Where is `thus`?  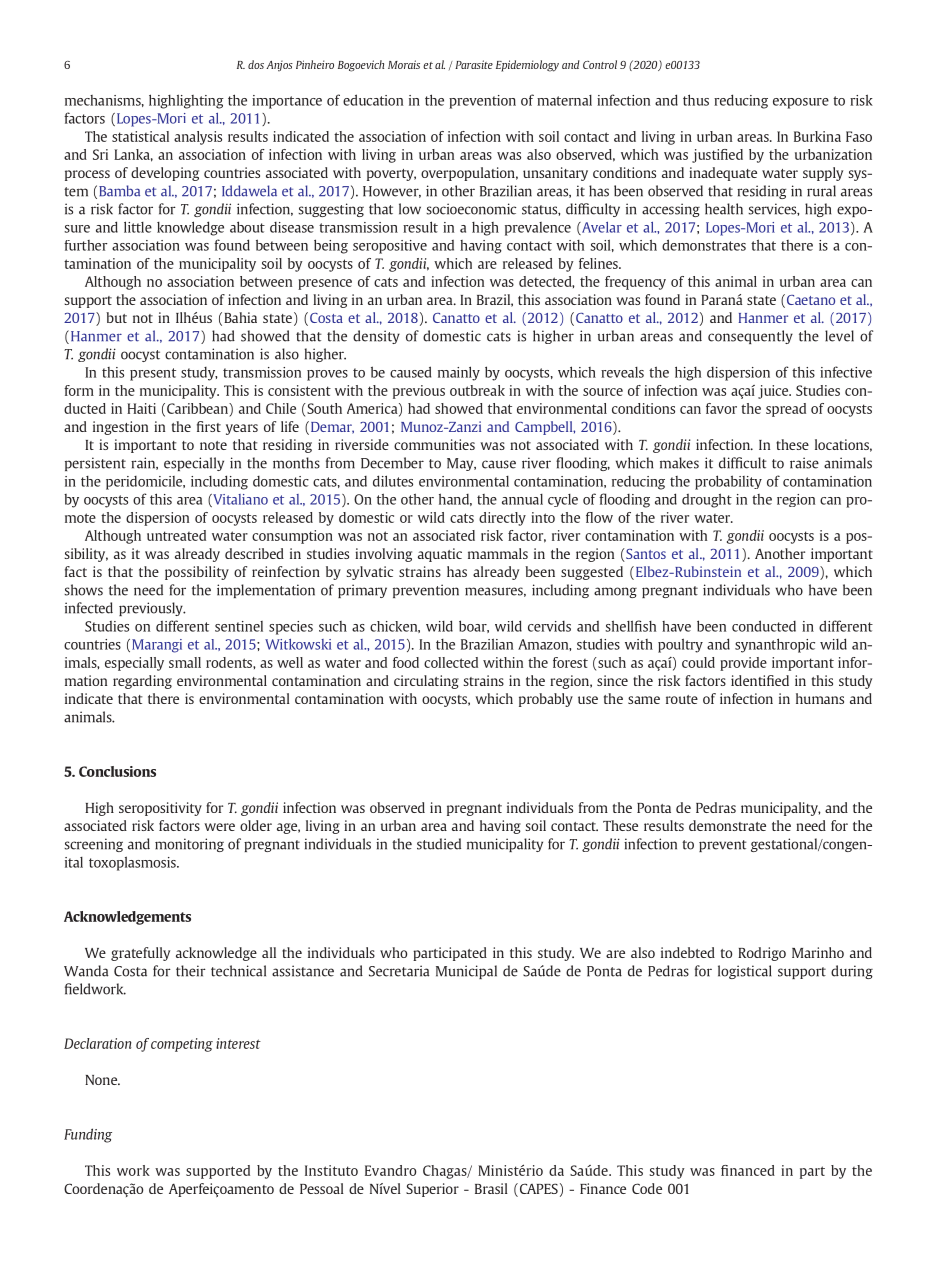 thus is located at coordinates (696, 100).
